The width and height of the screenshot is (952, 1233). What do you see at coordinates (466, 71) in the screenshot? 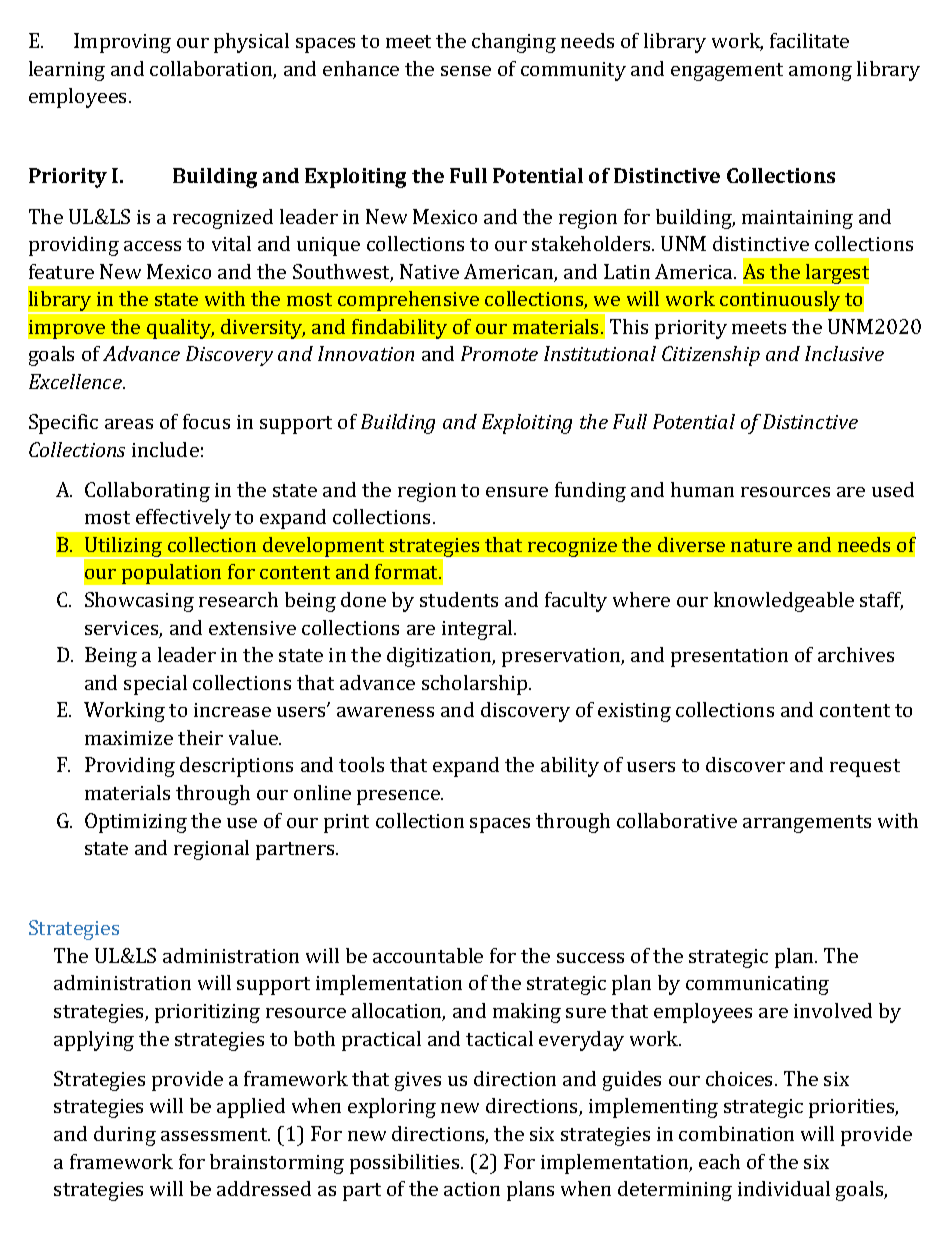
I see `sense` at bounding box center [466, 71].
